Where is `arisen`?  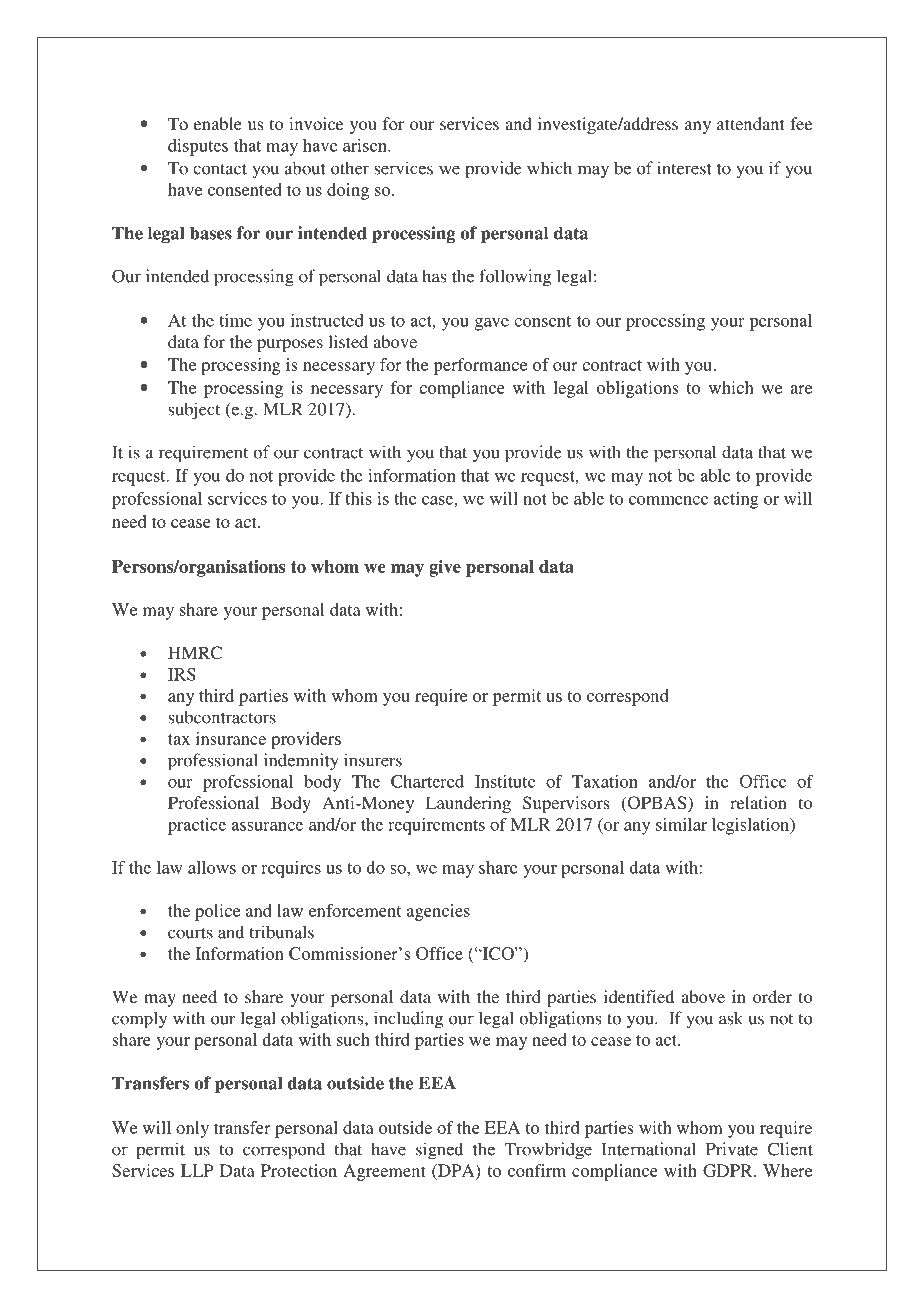 arisen is located at coordinates (366, 145).
